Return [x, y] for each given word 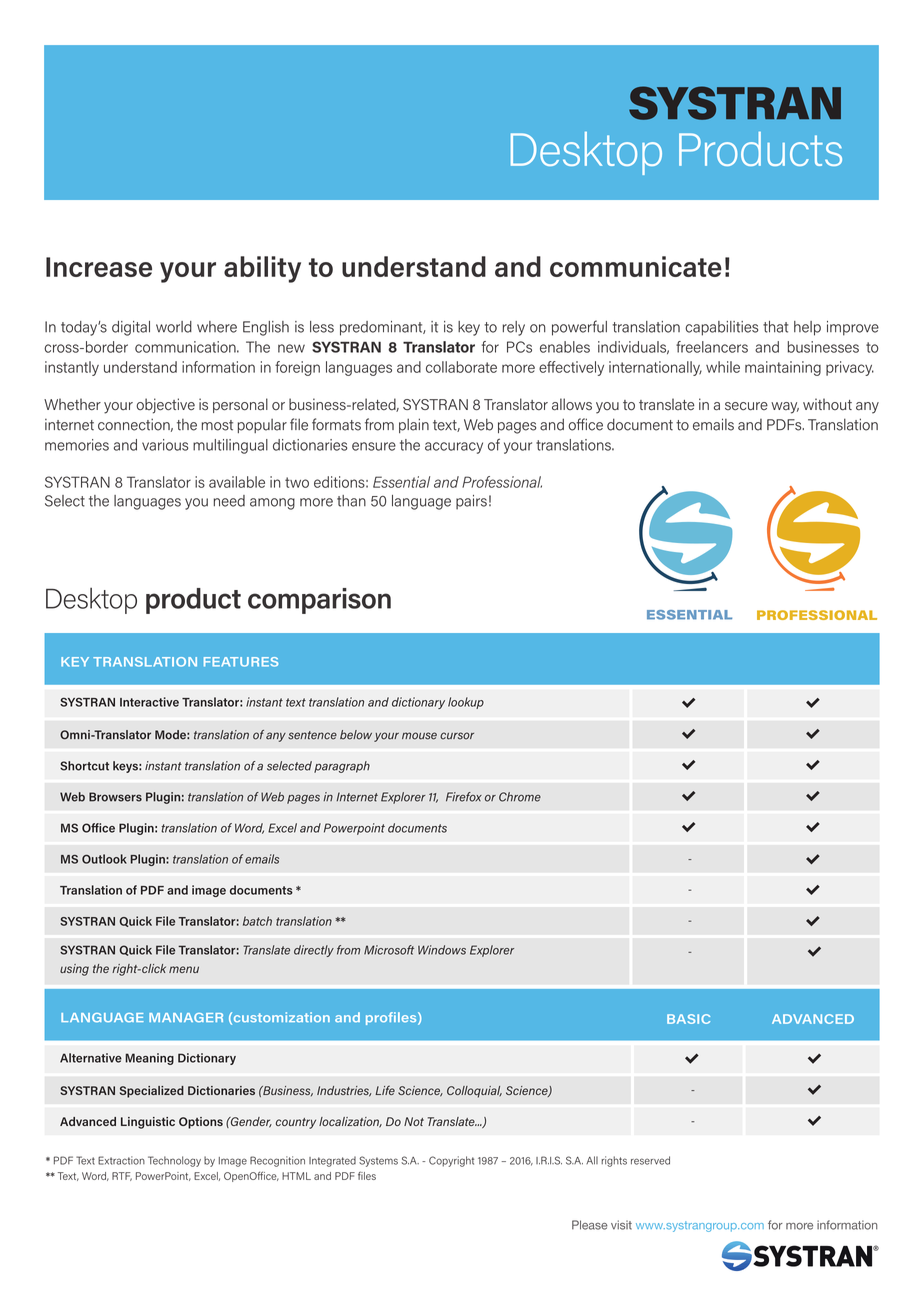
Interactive [149, 702]
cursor [457, 736]
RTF [122, 1176]
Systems [378, 1161]
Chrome [520, 797]
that [775, 327]
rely [514, 328]
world [174, 327]
